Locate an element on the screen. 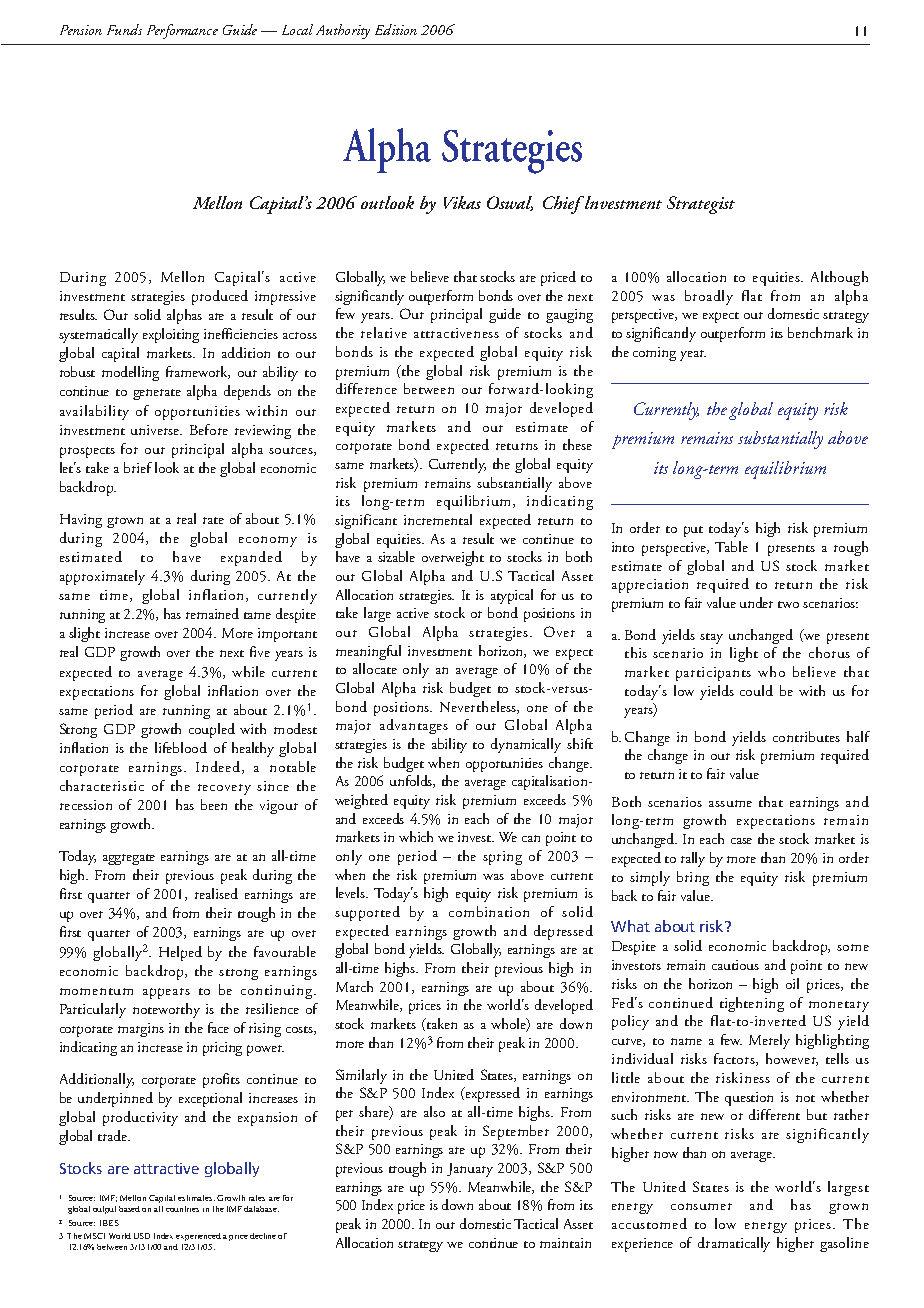  countries is located at coordinates (182, 1209).
